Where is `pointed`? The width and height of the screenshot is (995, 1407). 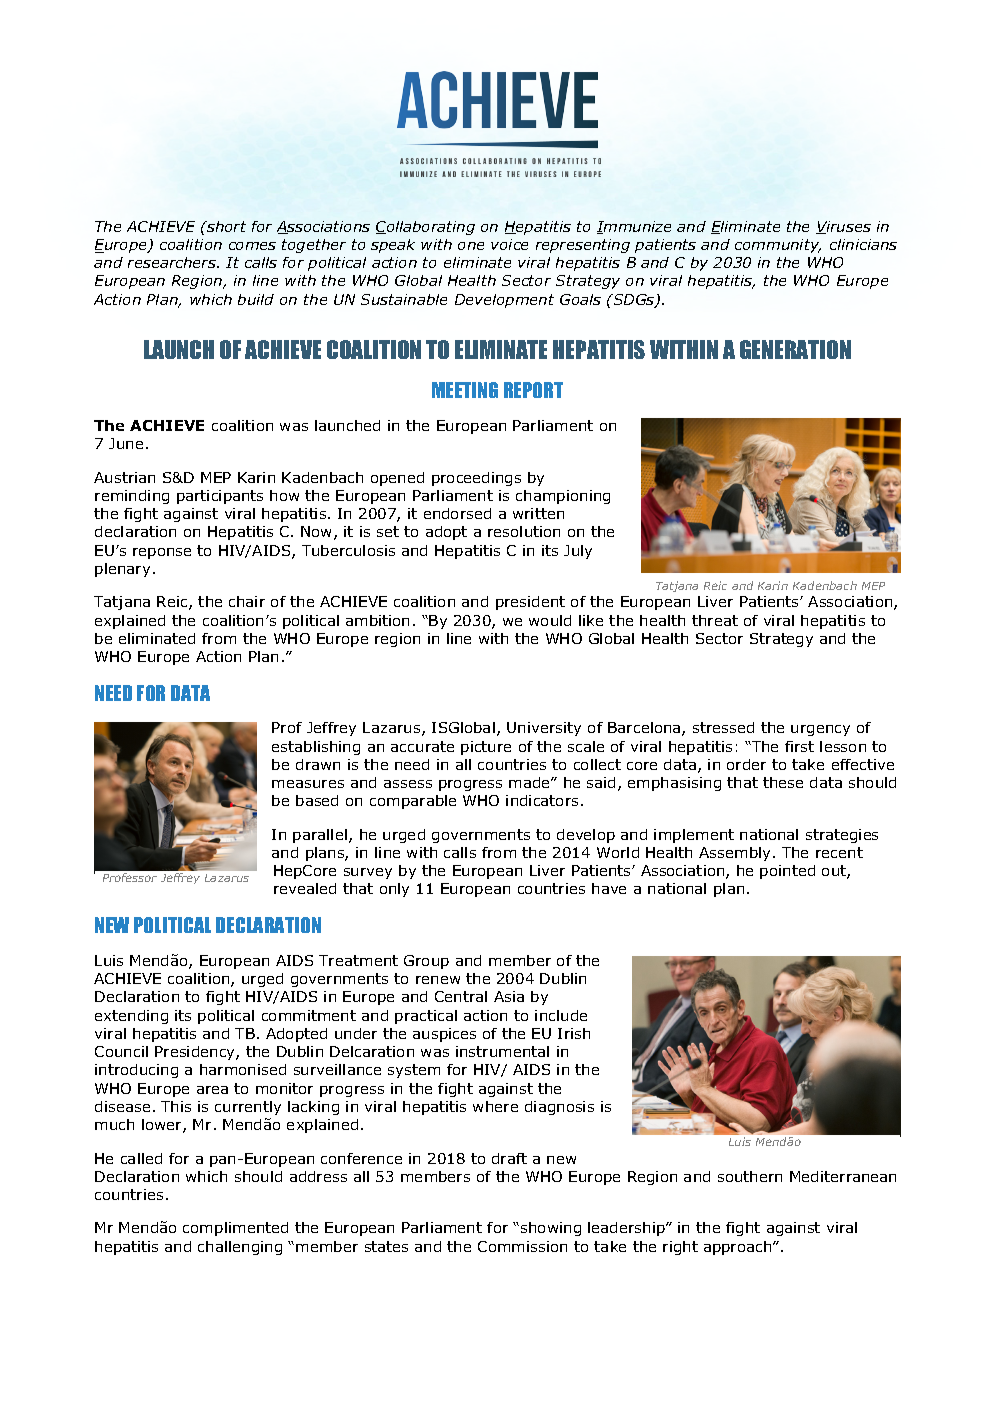
pointed is located at coordinates (787, 872).
